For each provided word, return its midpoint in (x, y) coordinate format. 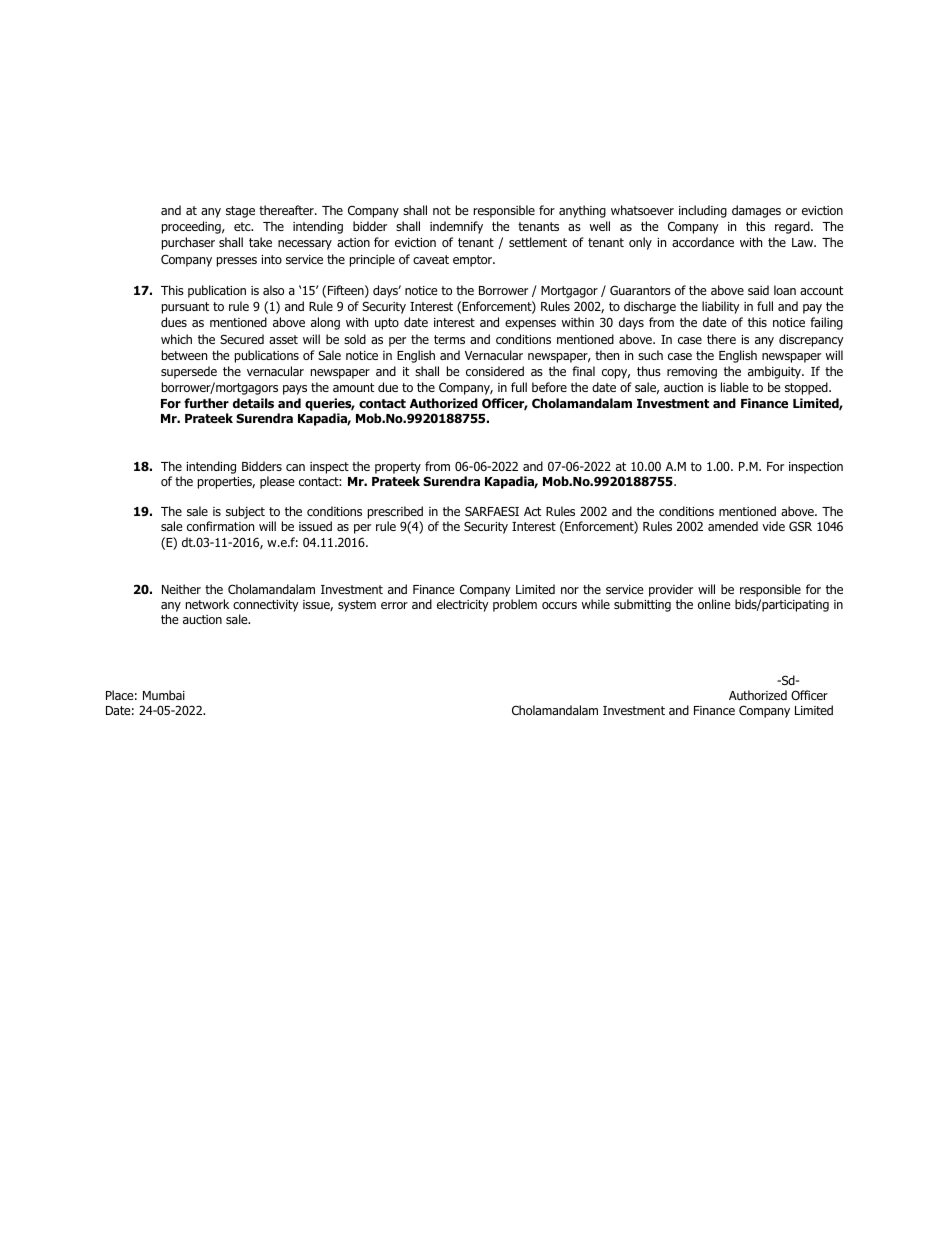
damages (756, 211)
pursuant (185, 308)
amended (733, 526)
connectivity (266, 607)
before (549, 387)
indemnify (456, 227)
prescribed (395, 514)
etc (243, 226)
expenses (530, 325)
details (253, 403)
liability (721, 307)
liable (734, 387)
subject (245, 512)
